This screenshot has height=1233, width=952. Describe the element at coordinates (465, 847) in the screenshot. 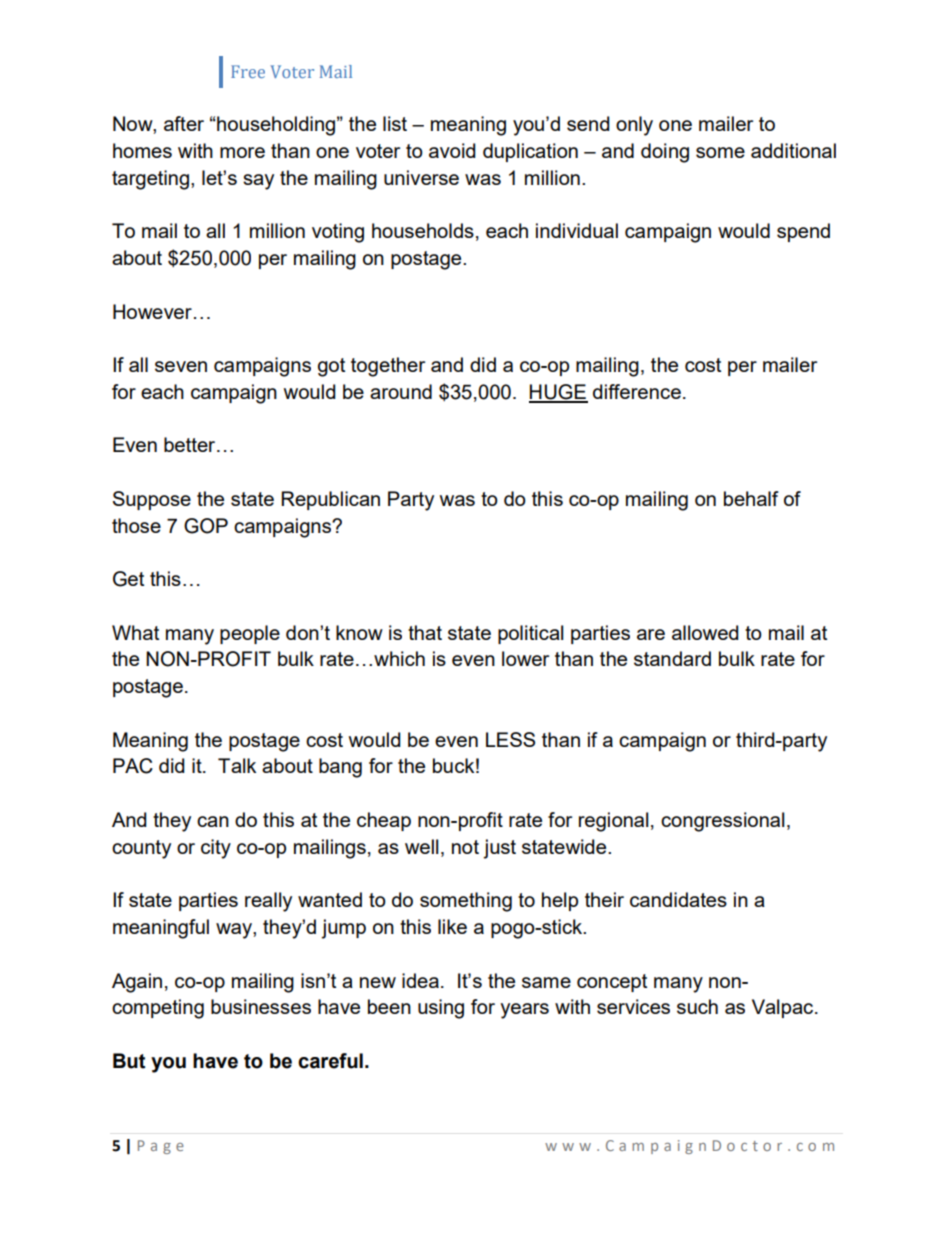

I see `not` at that location.
